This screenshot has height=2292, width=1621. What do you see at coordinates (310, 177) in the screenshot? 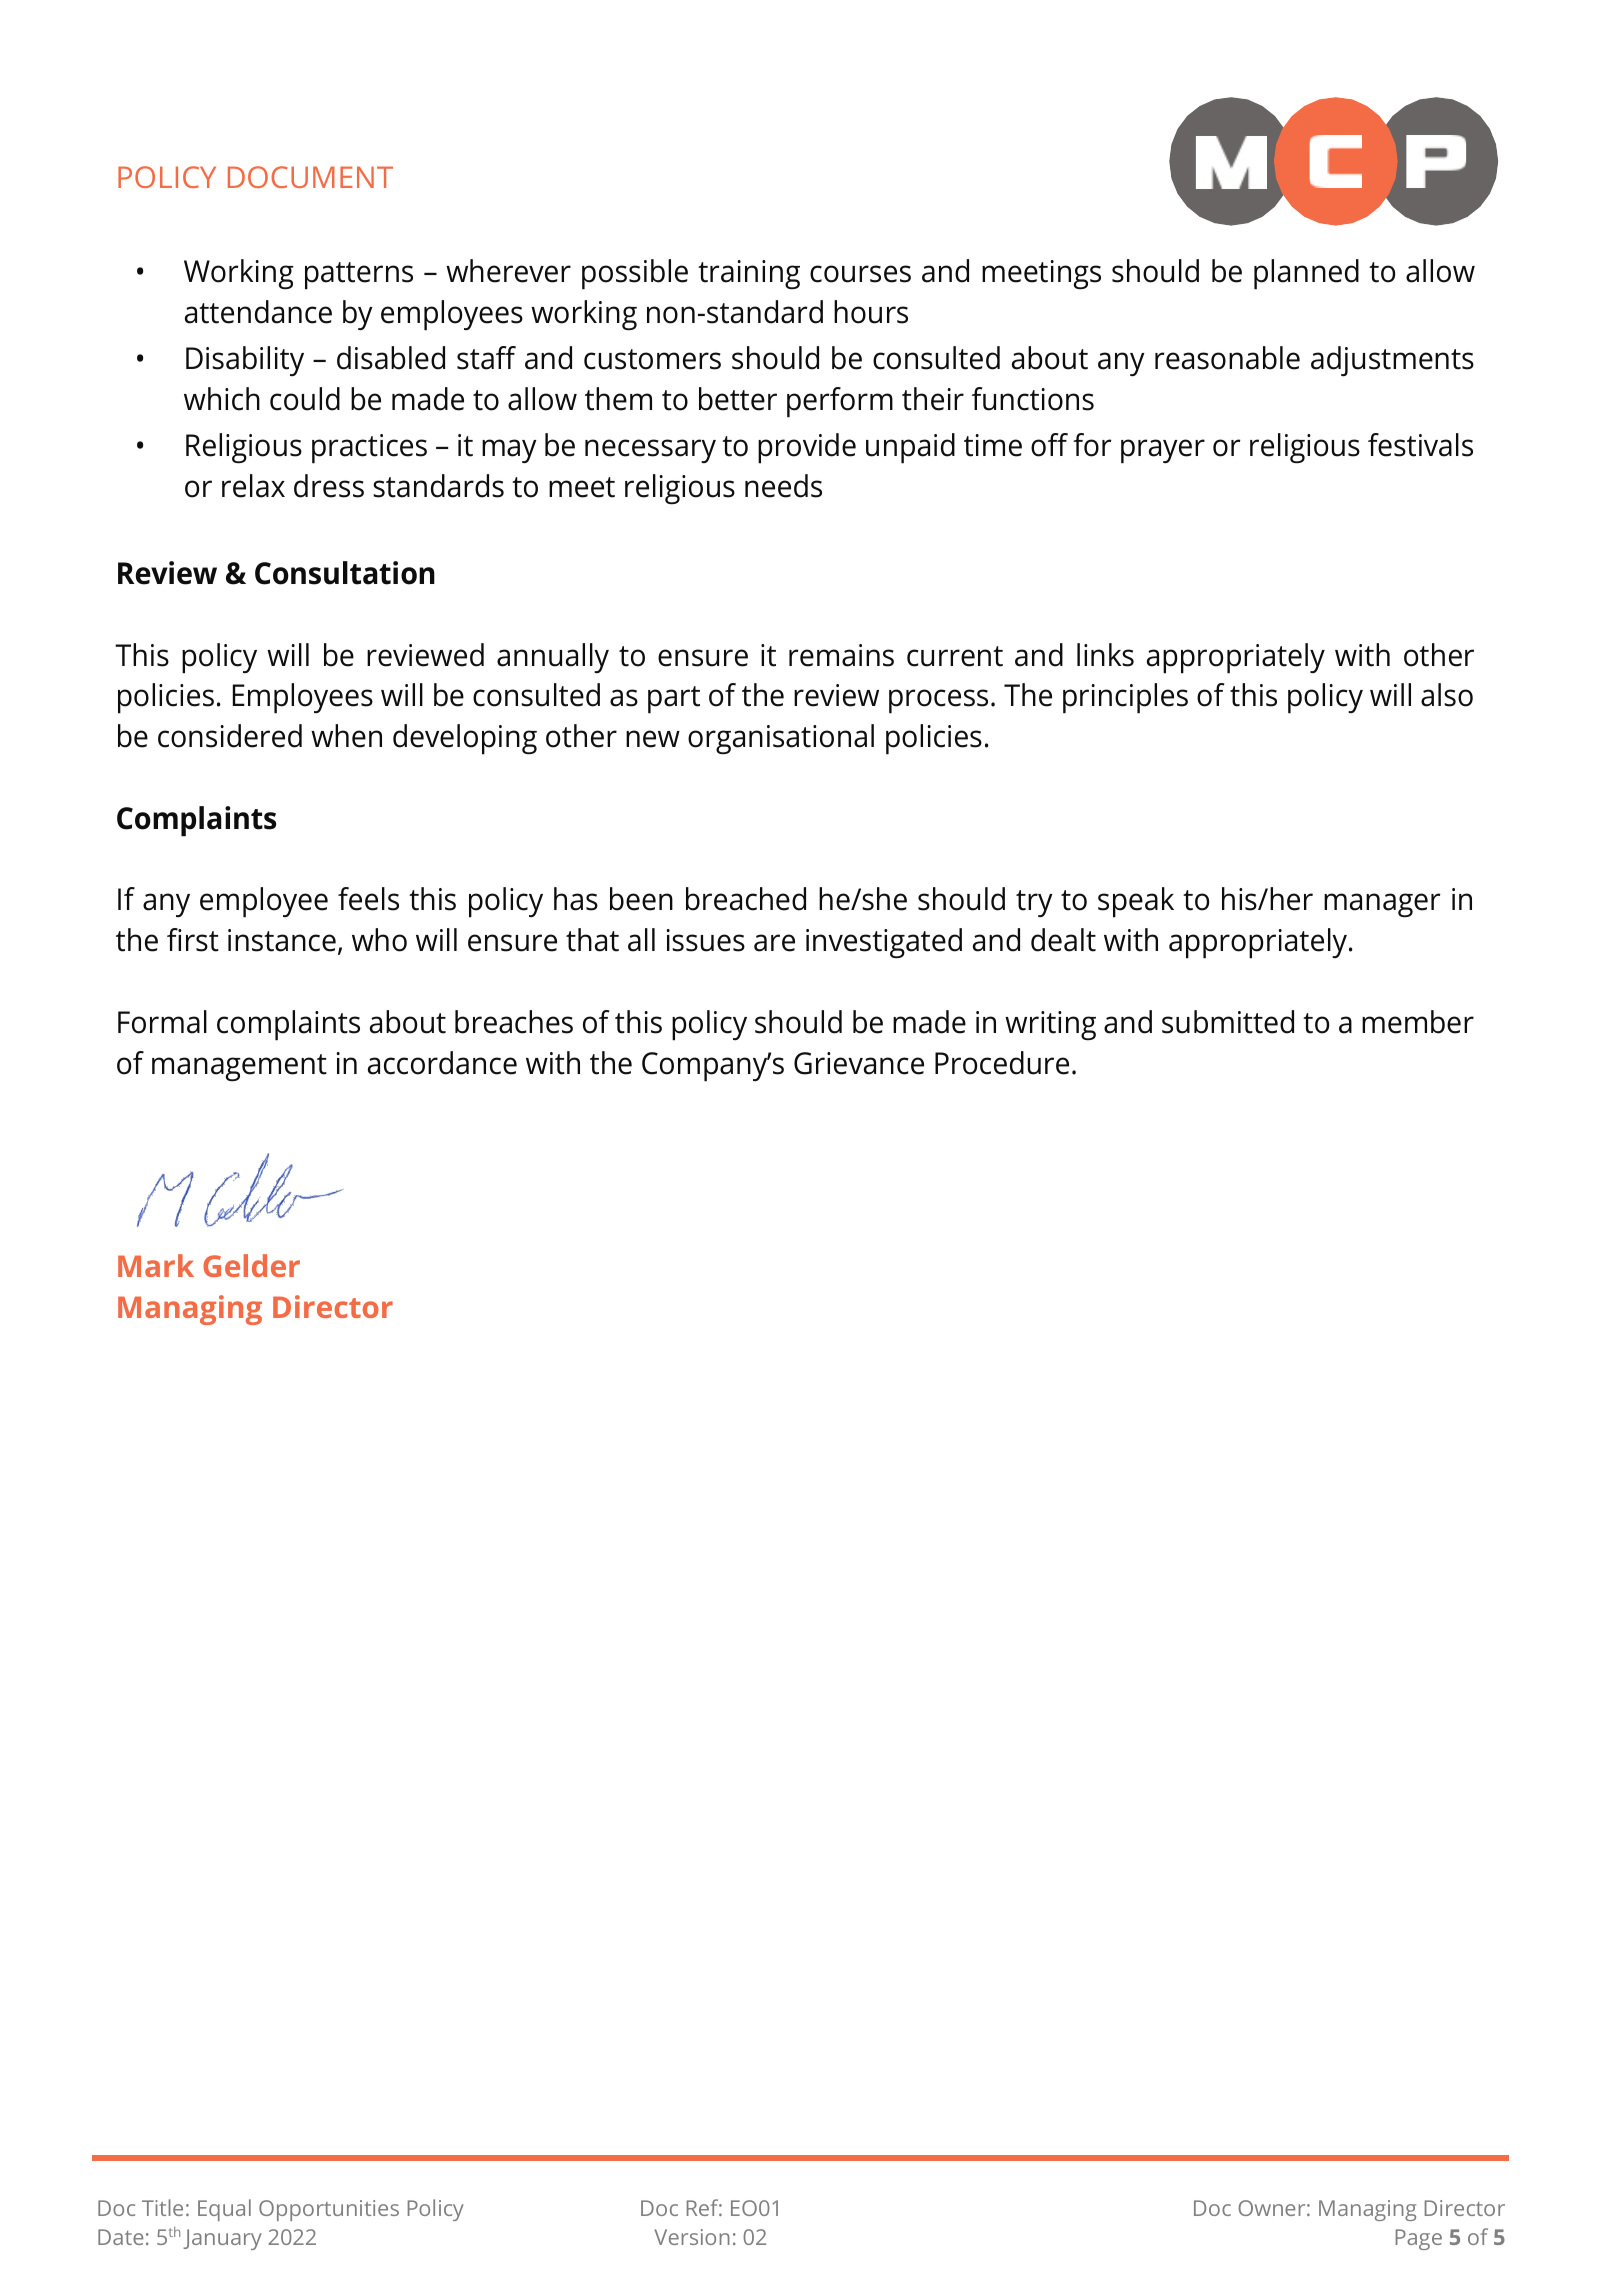
I see `DOCUMENT` at bounding box center [310, 177].
